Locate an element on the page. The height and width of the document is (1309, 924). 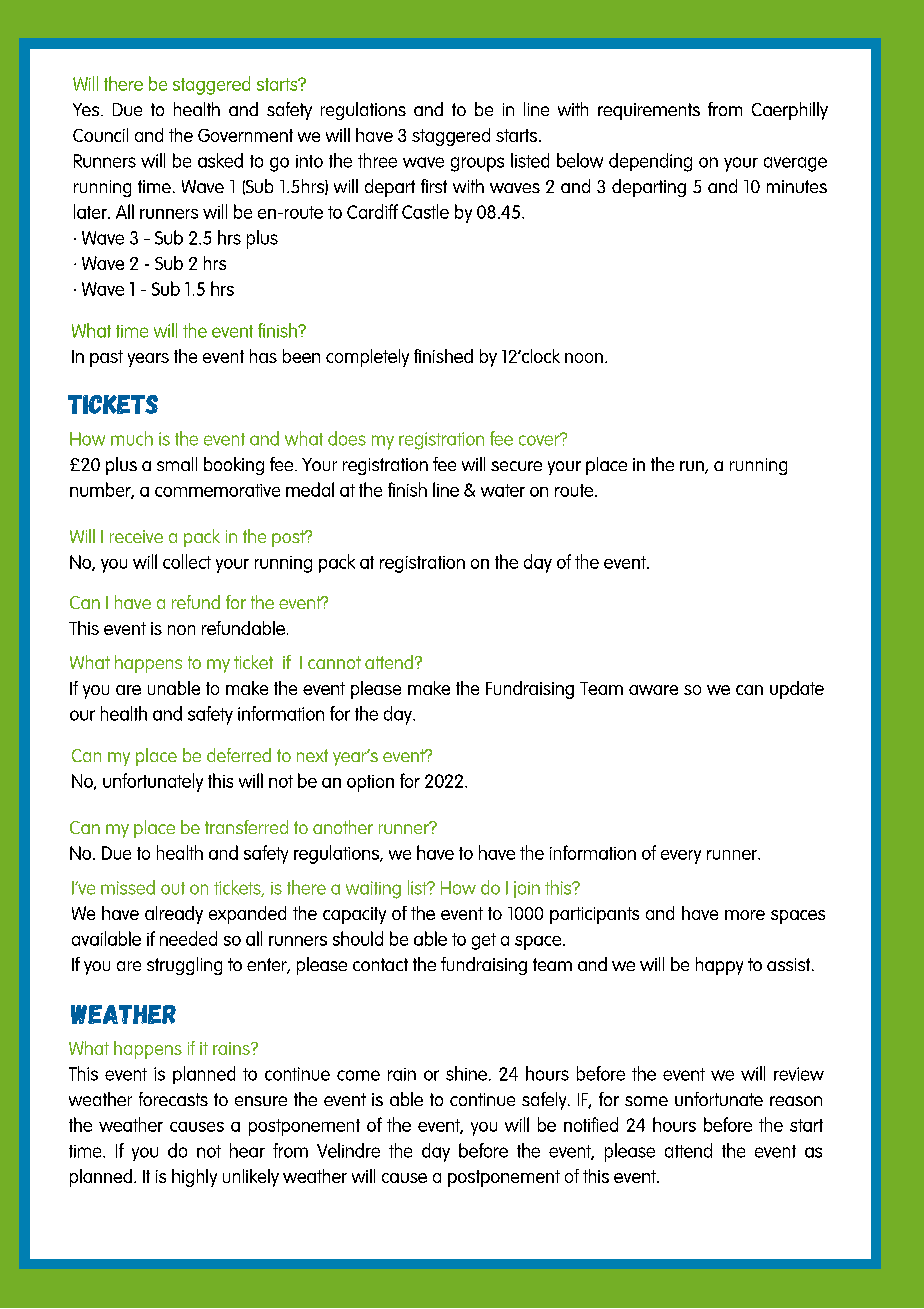
some is located at coordinates (646, 1101).
